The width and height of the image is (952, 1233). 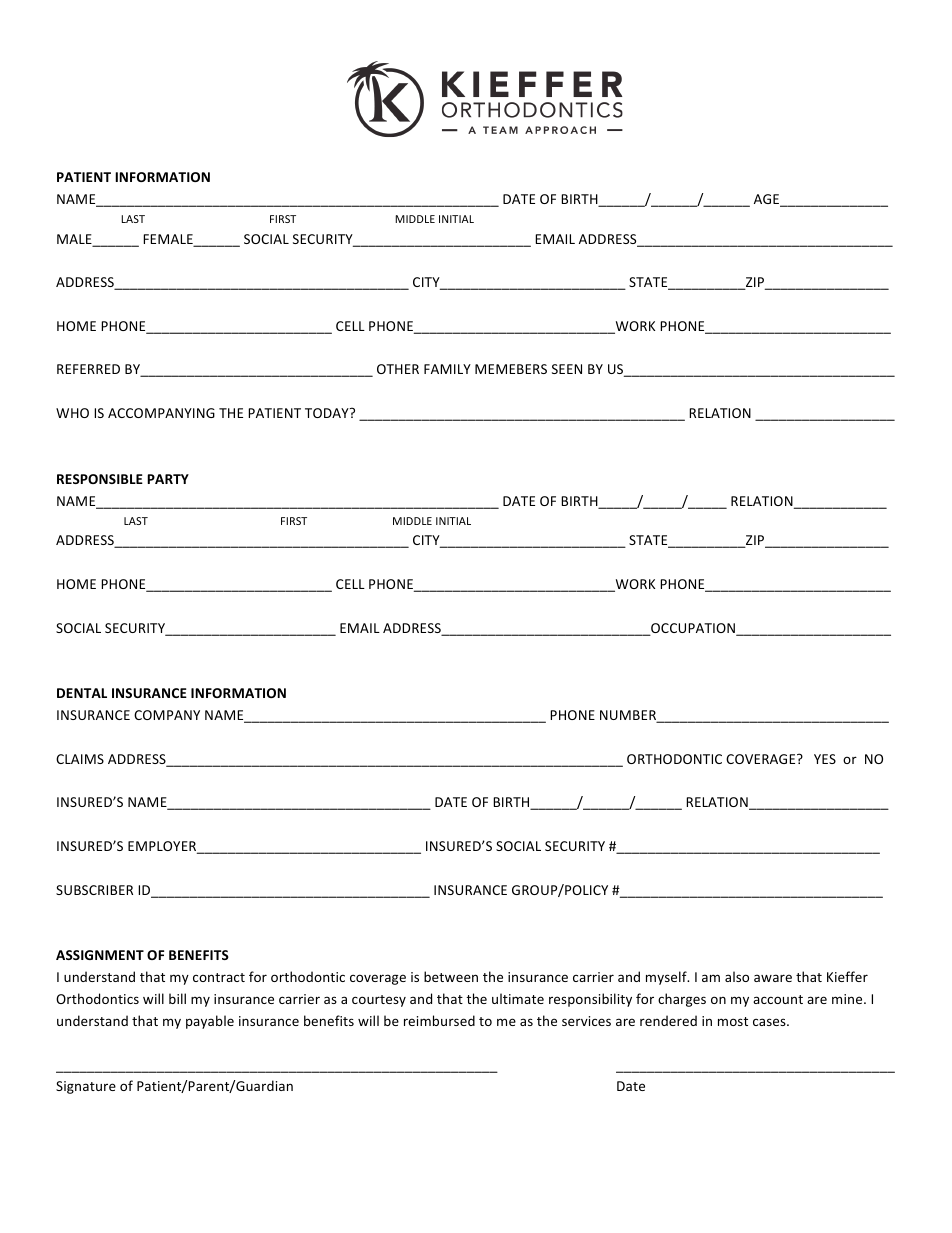 I want to click on PARTY, so click(x=168, y=479).
